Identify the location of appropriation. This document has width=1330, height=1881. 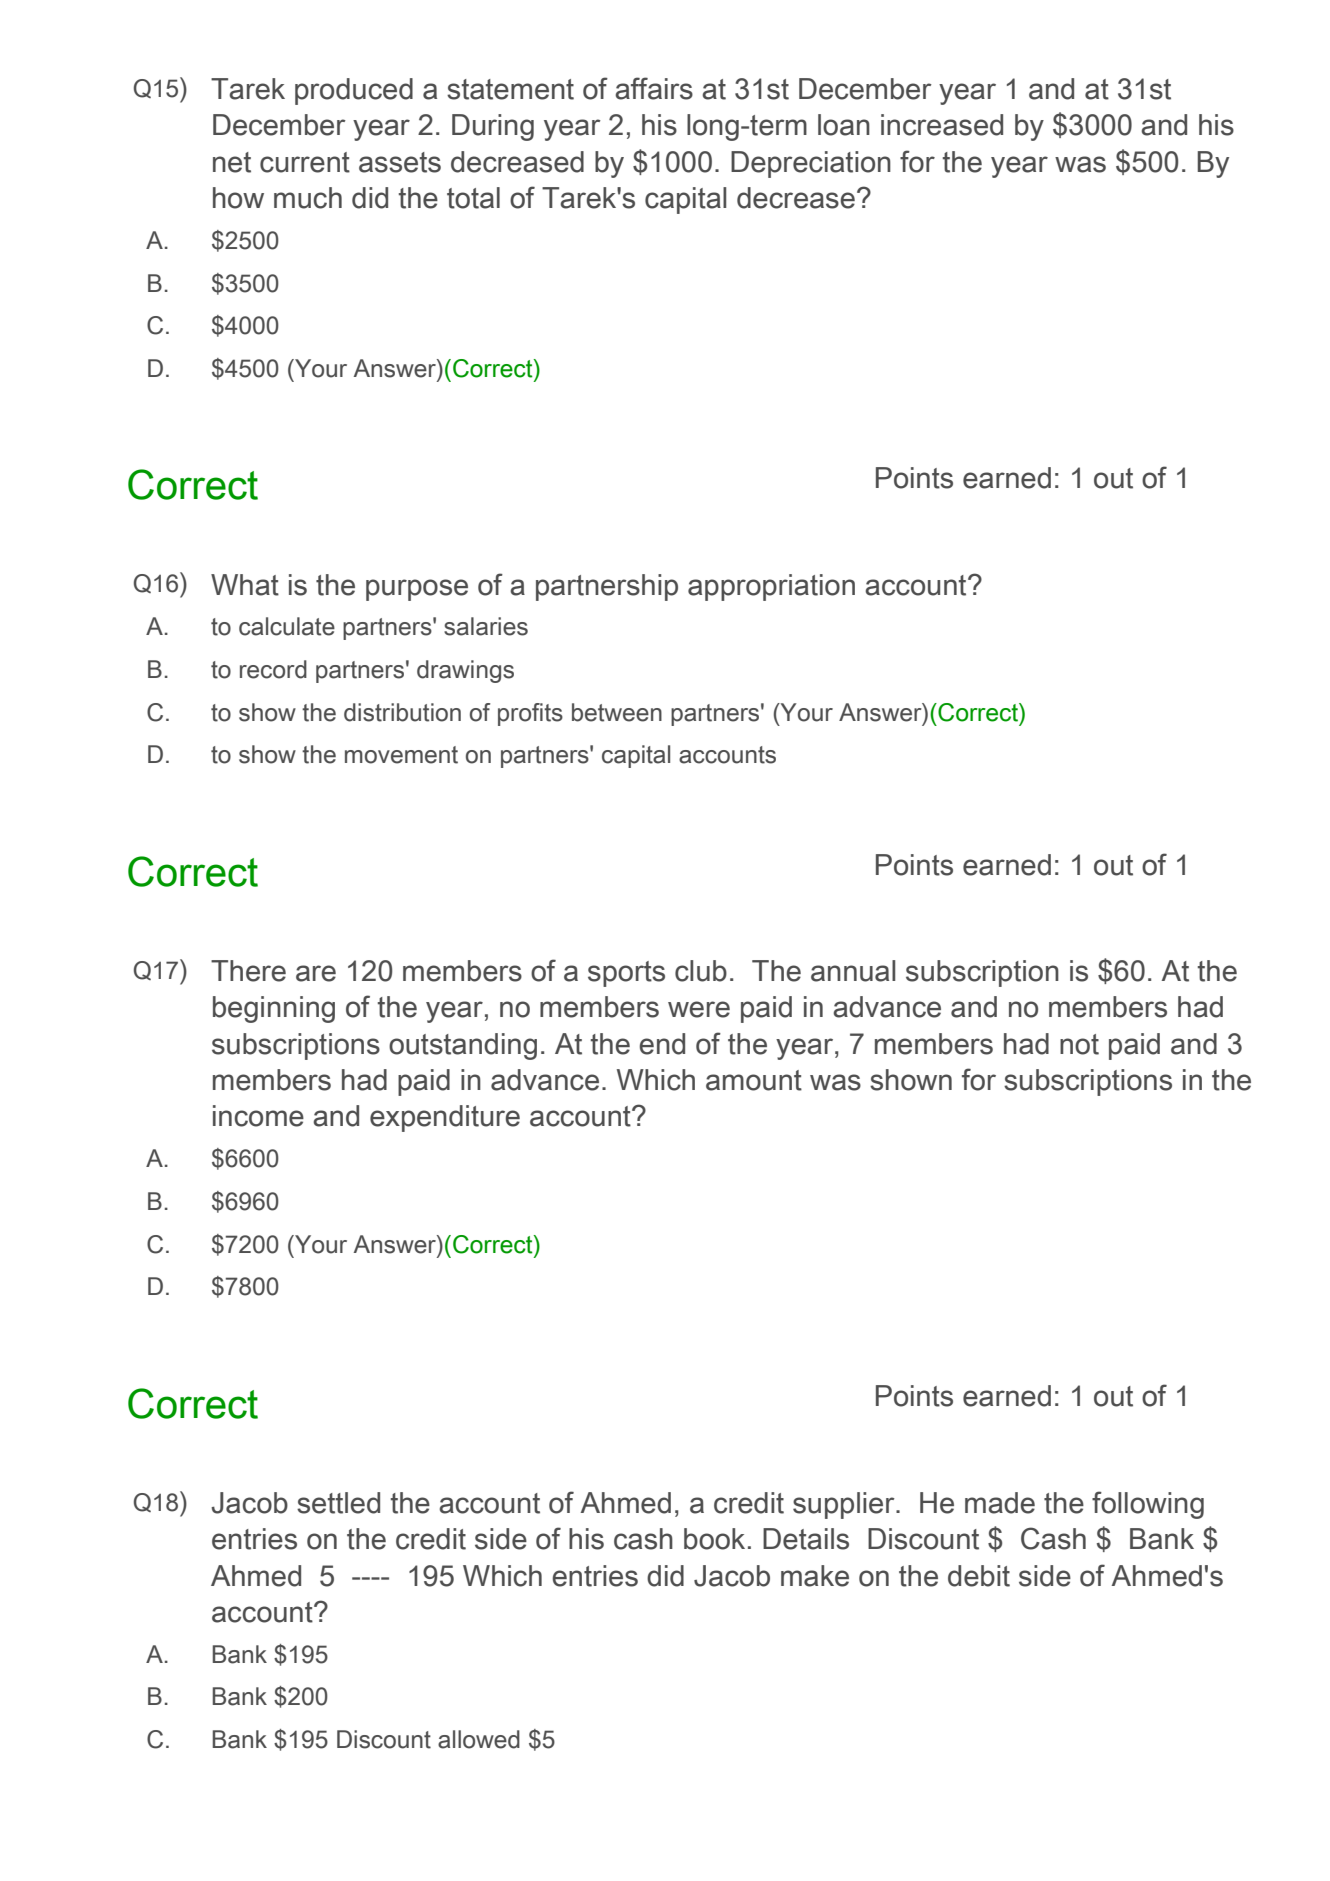
(771, 587).
